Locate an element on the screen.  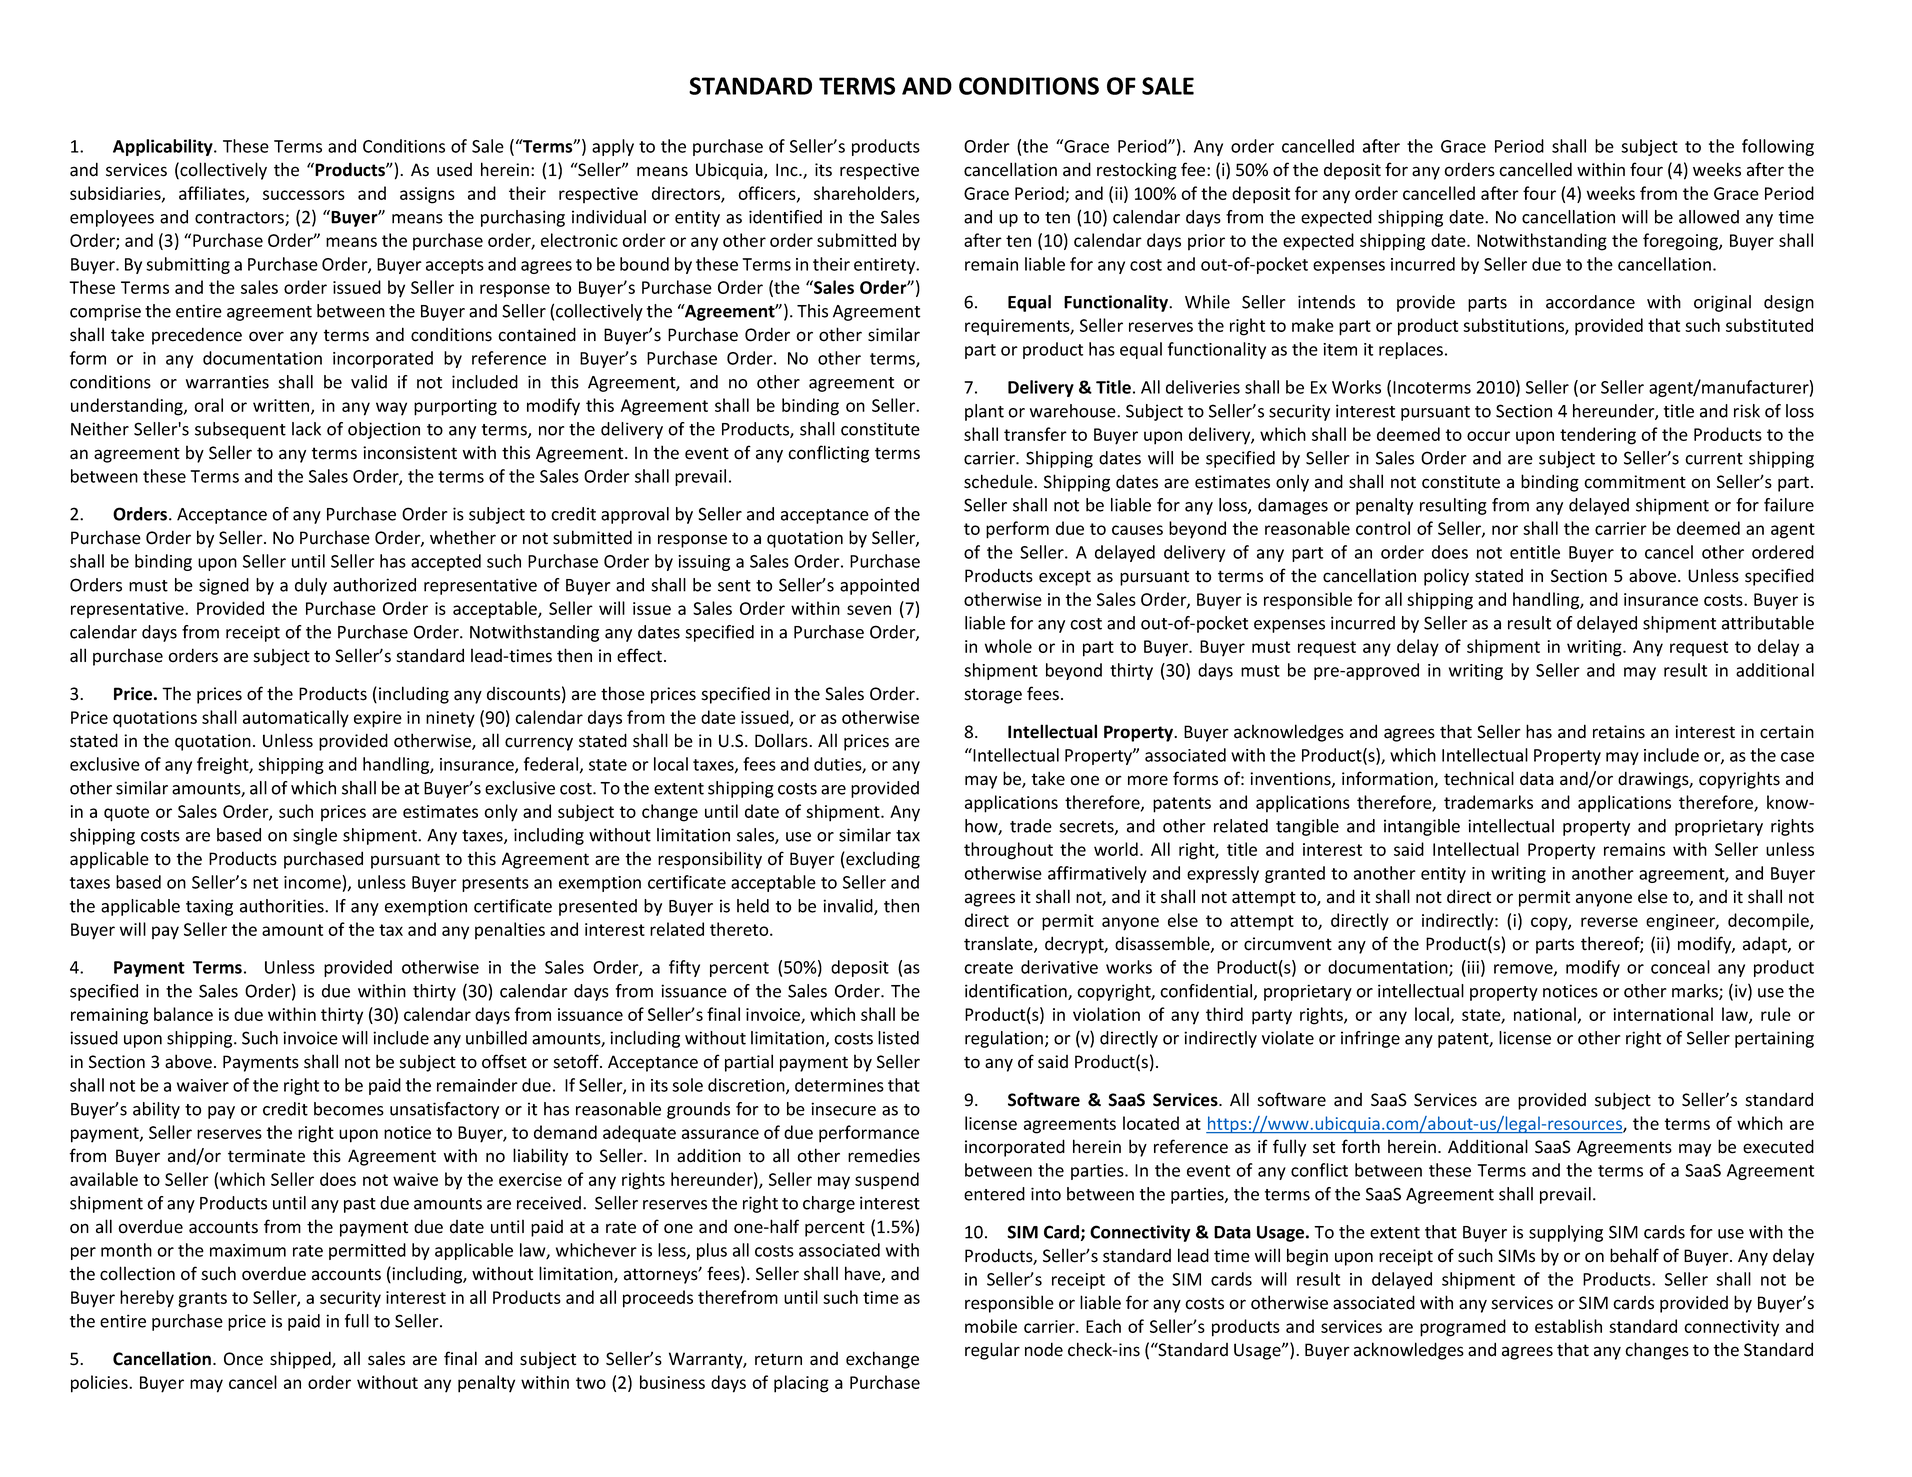
shipped is located at coordinates (301, 1360).
